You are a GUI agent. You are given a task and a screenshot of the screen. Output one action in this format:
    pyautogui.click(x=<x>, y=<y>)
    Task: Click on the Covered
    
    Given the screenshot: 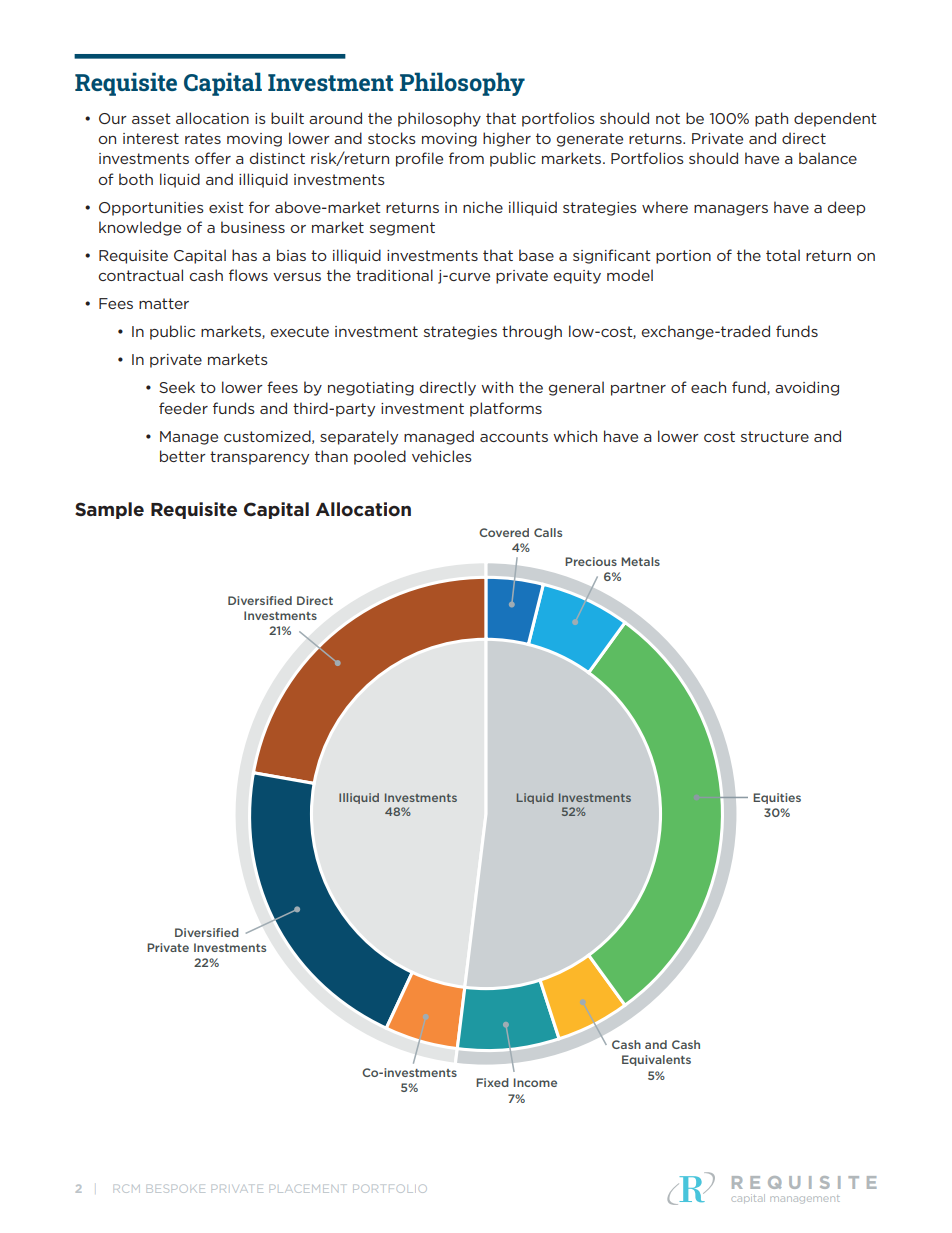 What is the action you would take?
    pyautogui.click(x=504, y=532)
